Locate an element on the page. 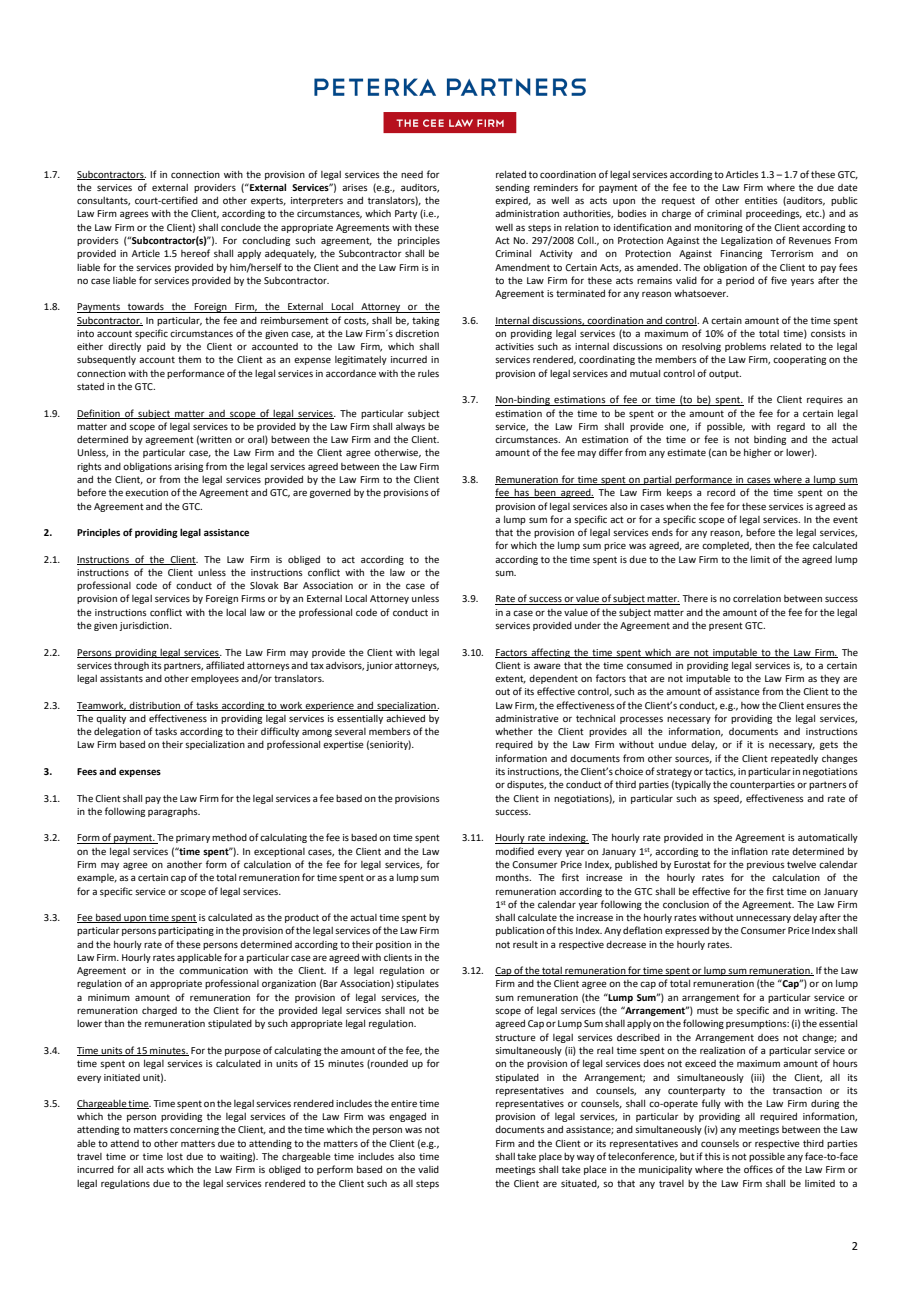 The width and height of the document is (924, 1308). sending is located at coordinates (512, 188).
